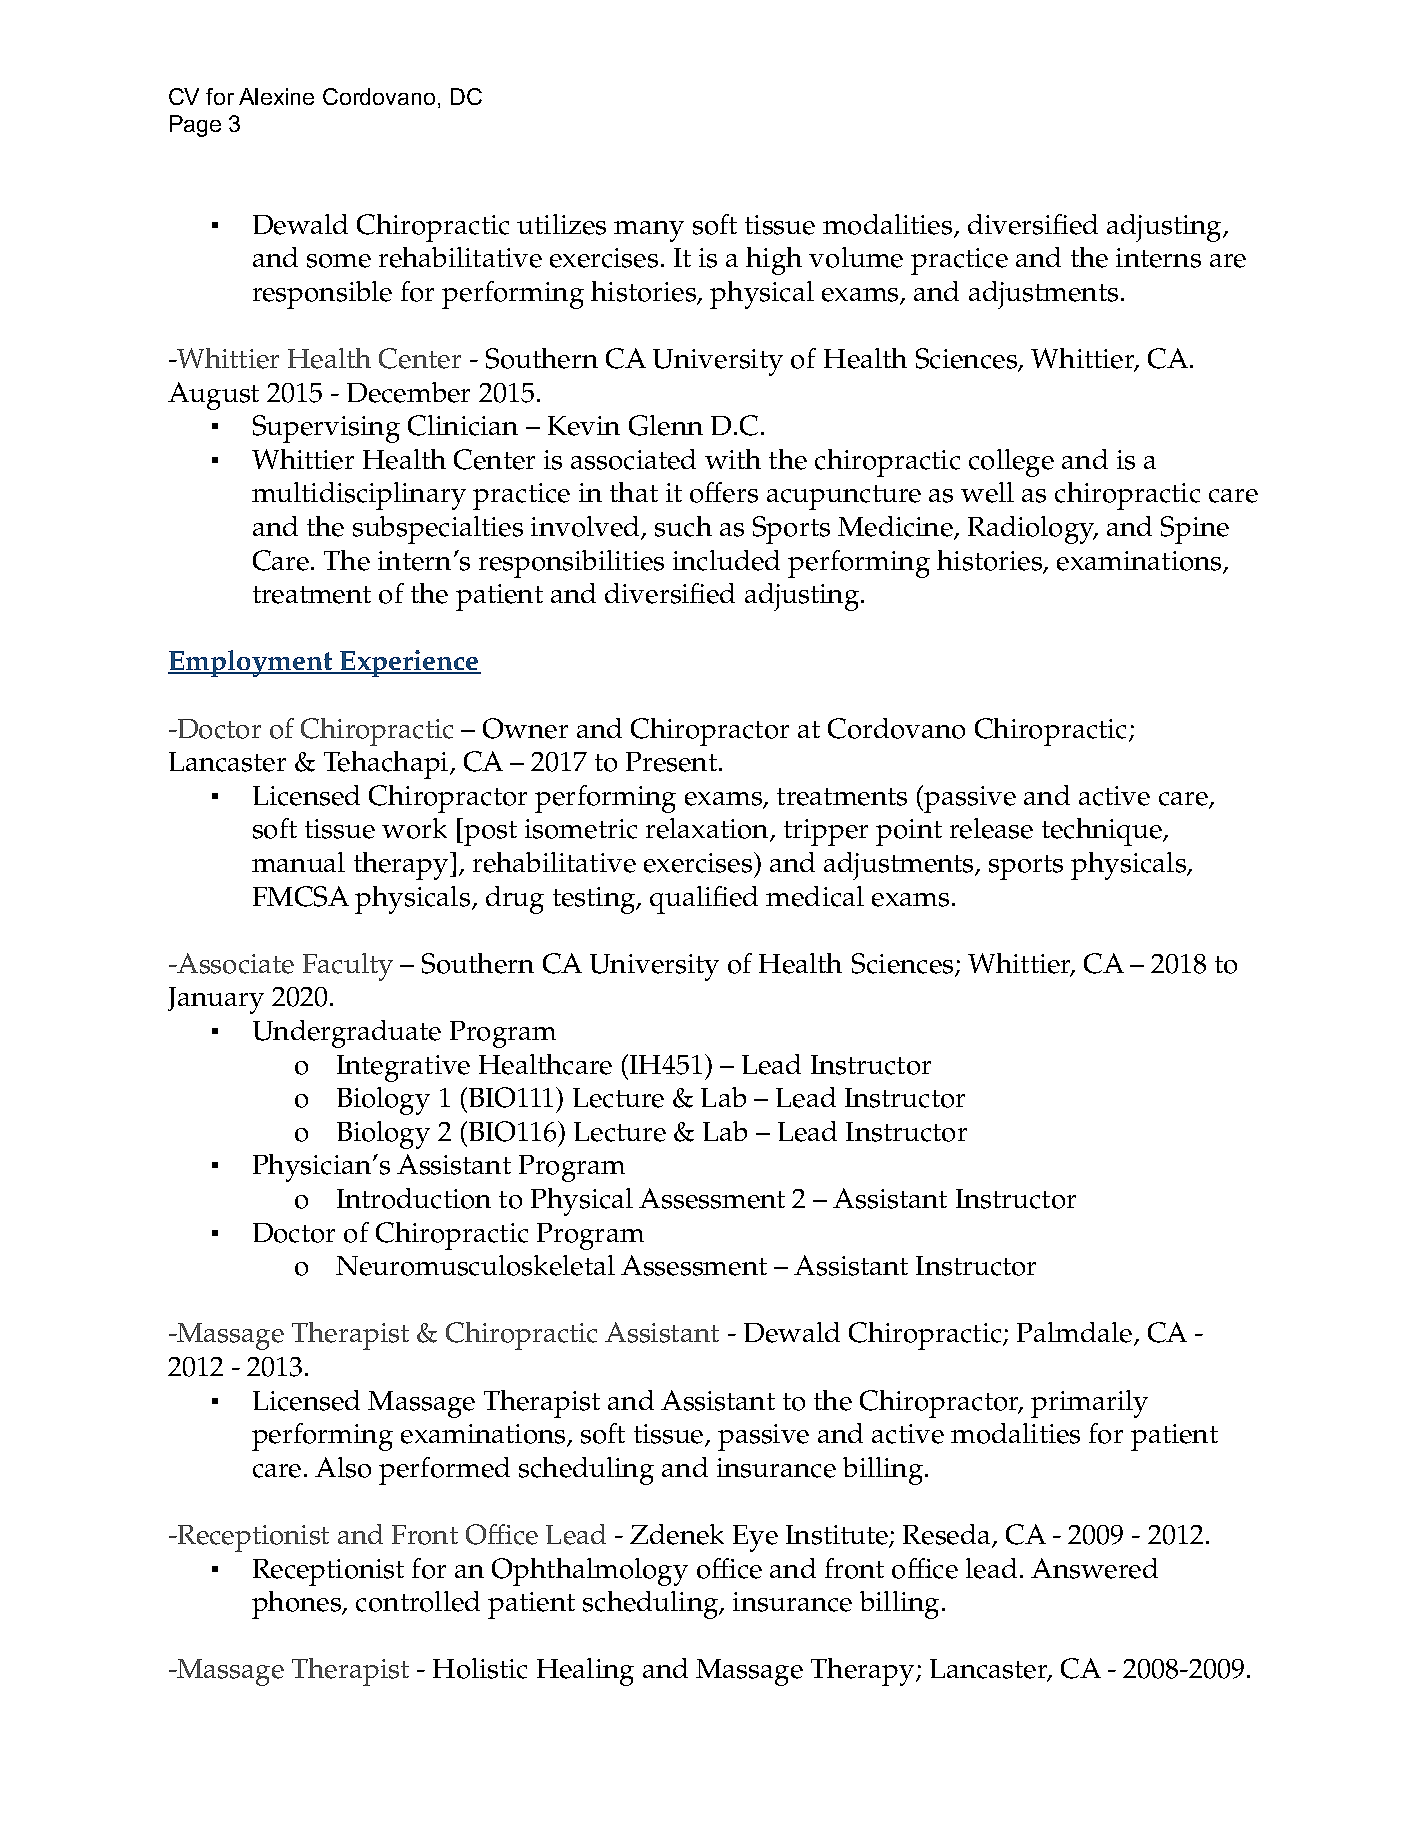 The height and width of the screenshot is (1848, 1428). I want to click on Employment, so click(251, 663).
